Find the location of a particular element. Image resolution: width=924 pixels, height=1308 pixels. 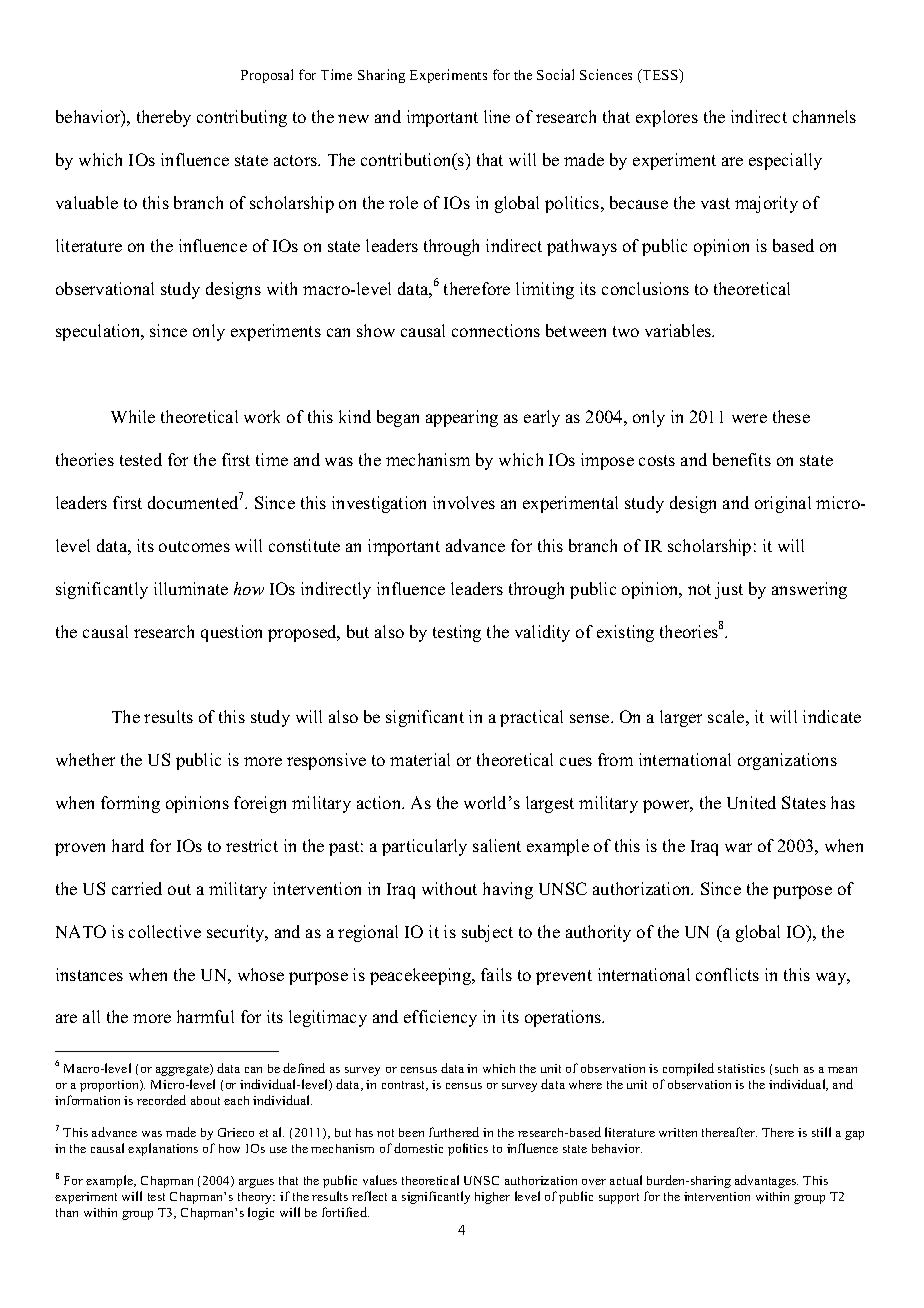

subject is located at coordinates (487, 933).
